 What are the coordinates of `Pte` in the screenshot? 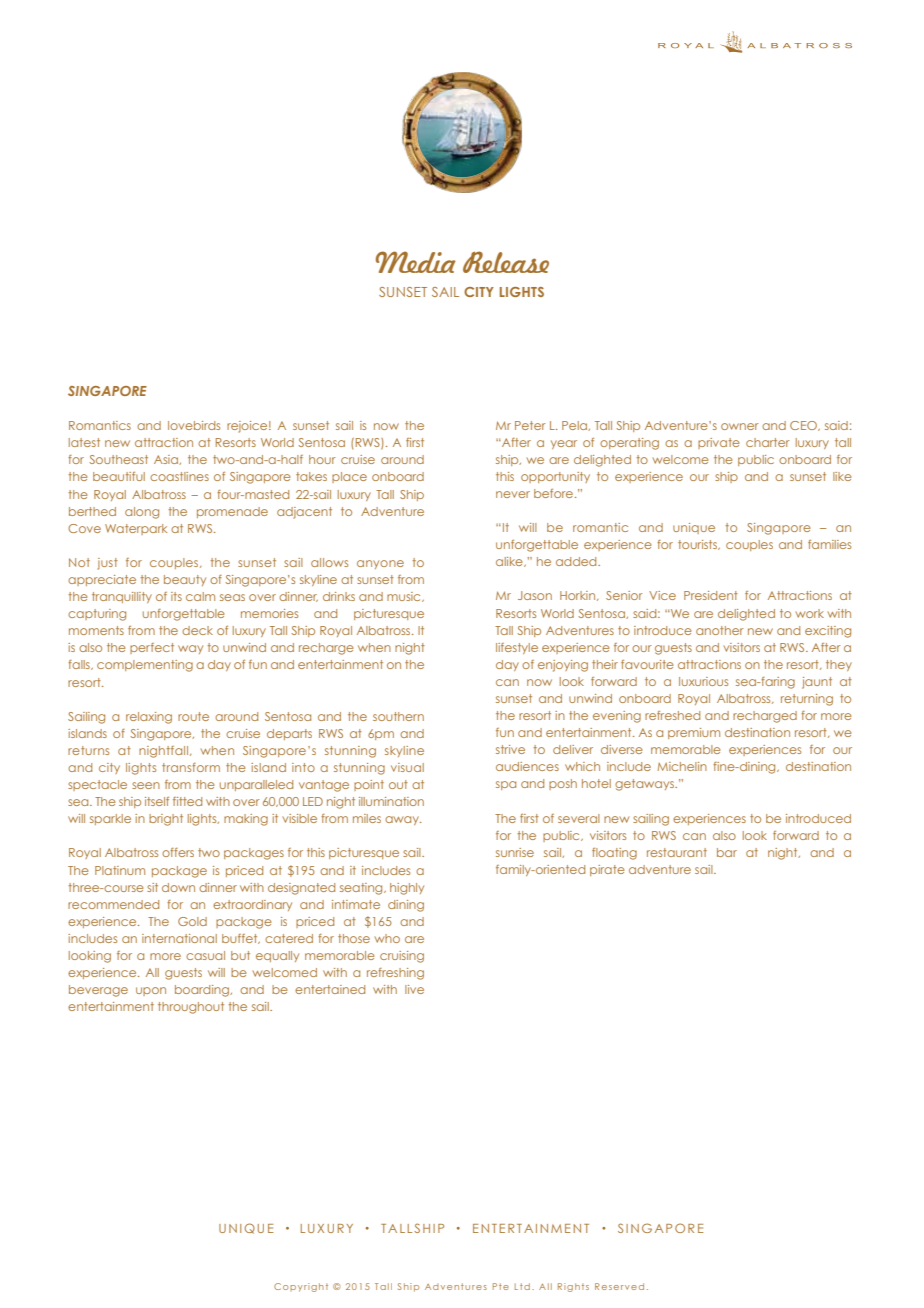 It's located at (501, 1286).
